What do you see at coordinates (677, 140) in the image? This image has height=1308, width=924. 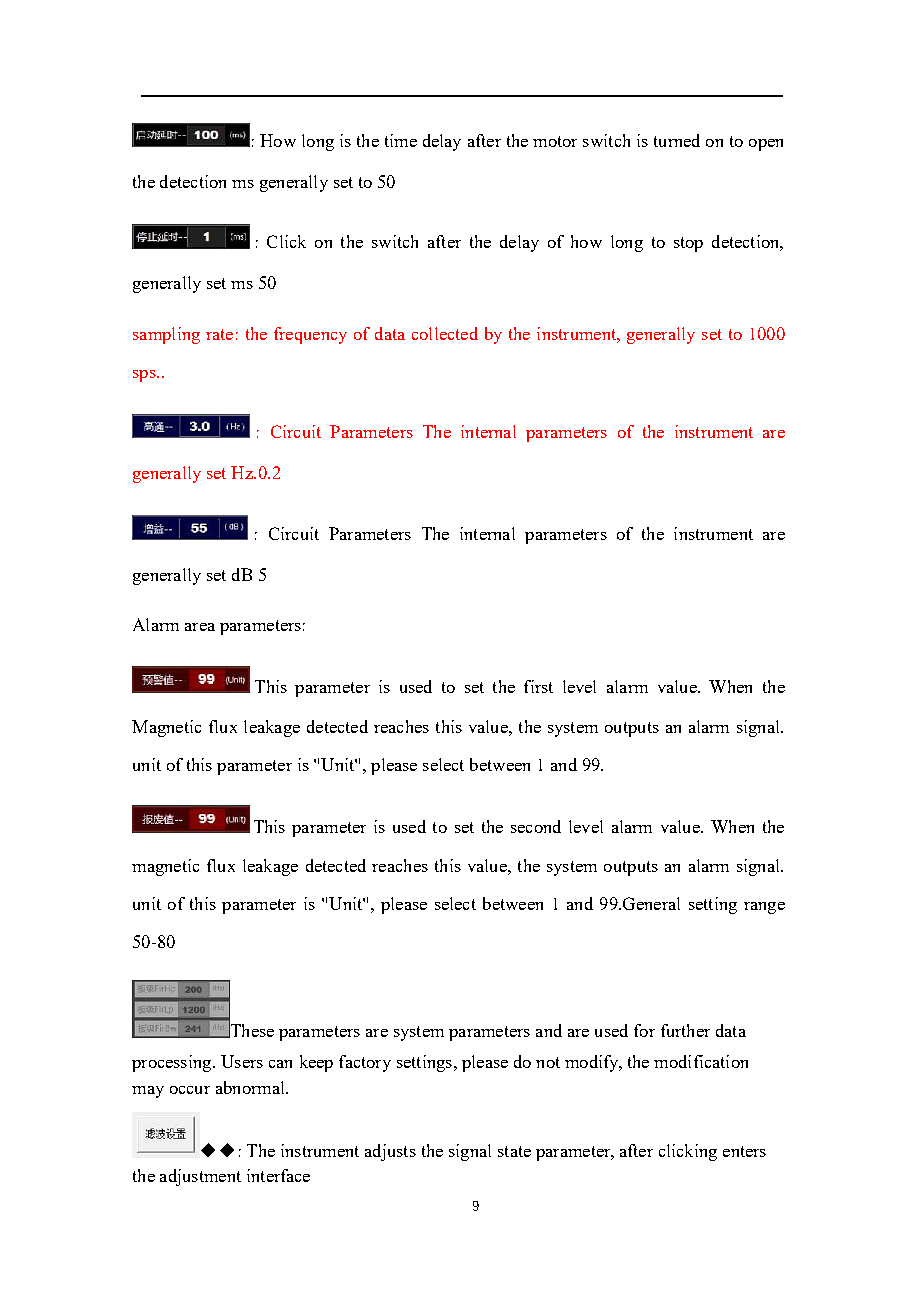 I see `turned` at bounding box center [677, 140].
